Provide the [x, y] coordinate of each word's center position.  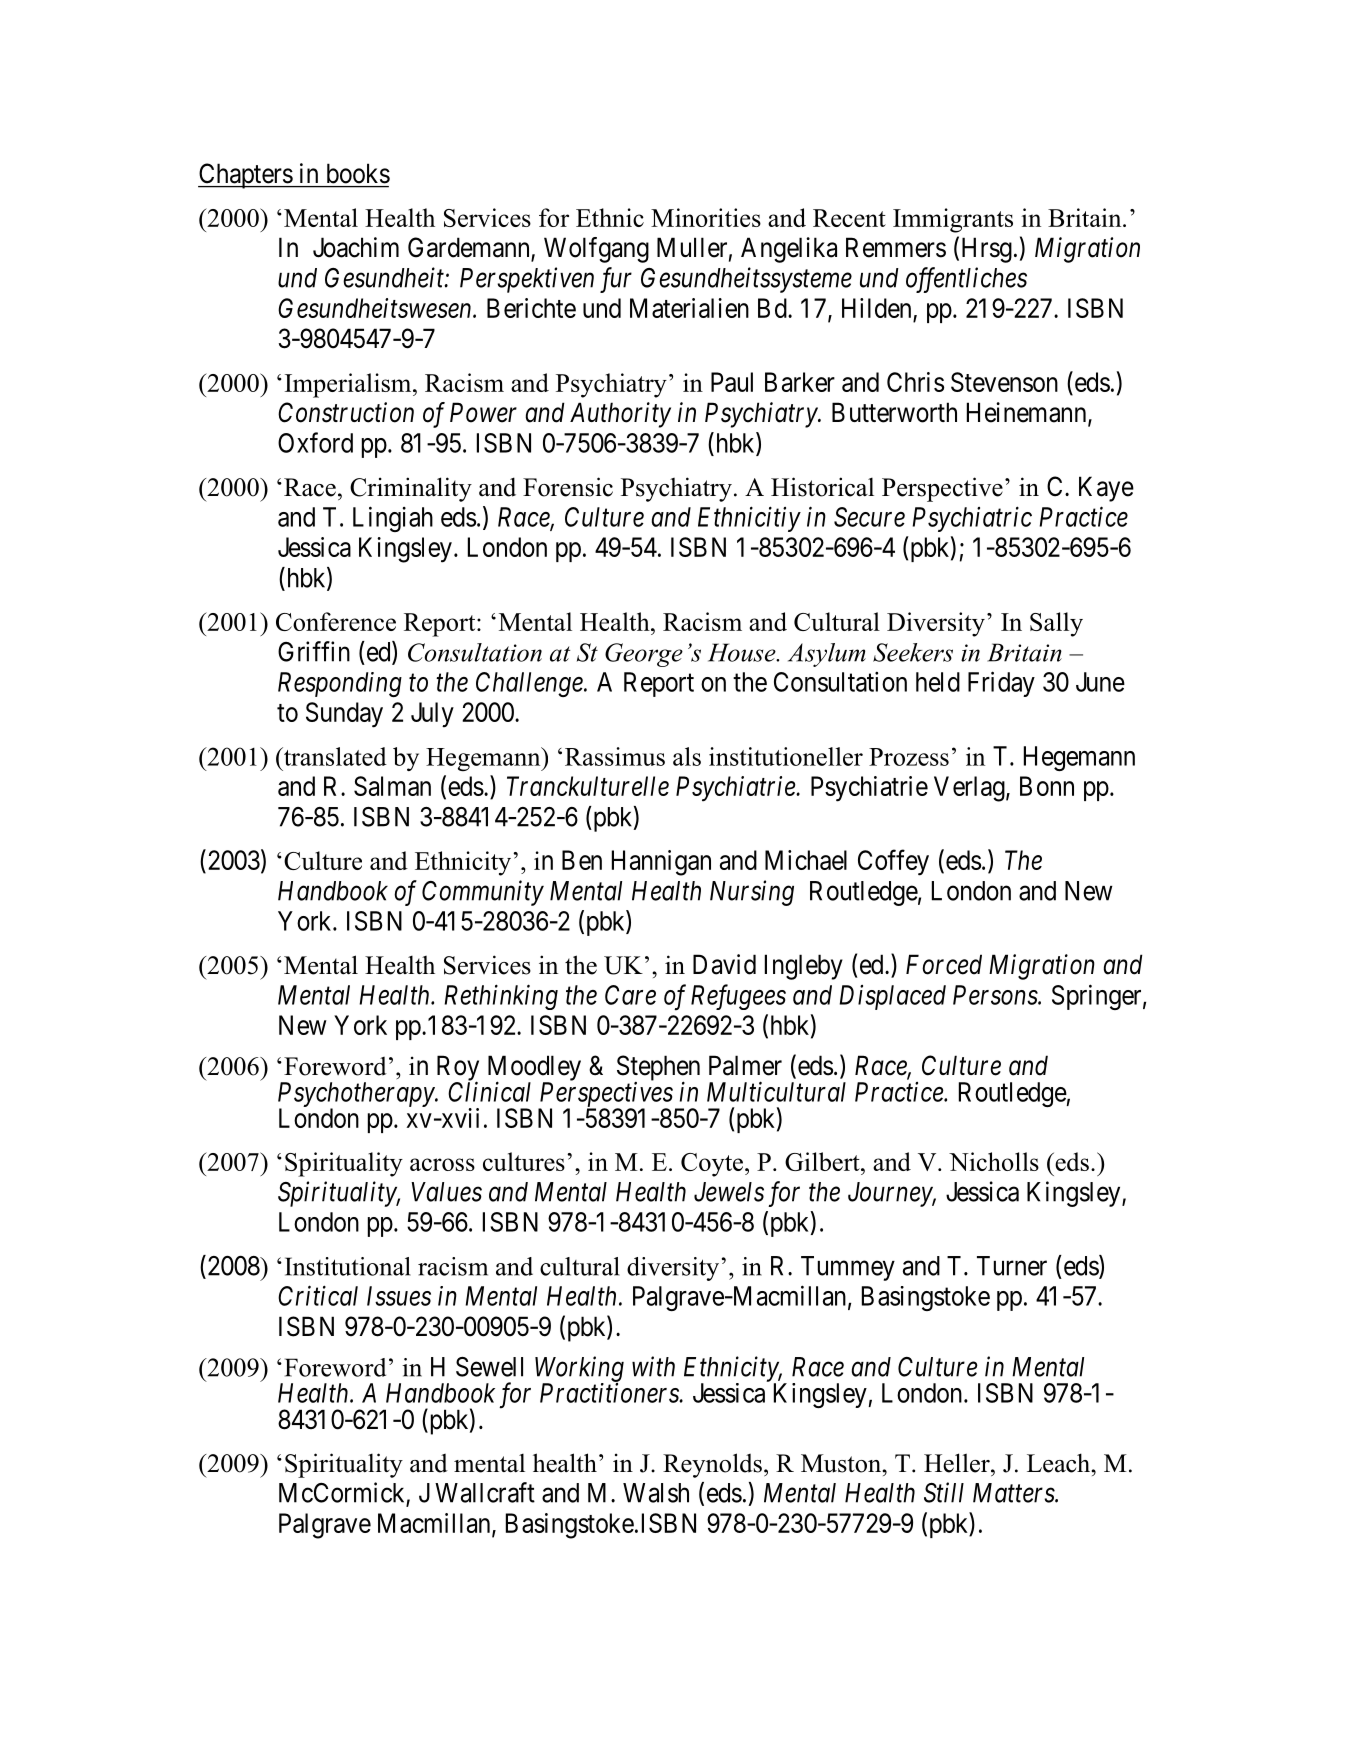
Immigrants [953, 220]
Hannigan [661, 863]
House [743, 652]
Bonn [1047, 786]
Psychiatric [972, 519]
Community [483, 893]
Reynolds [712, 1465]
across [442, 1164]
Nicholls [994, 1161]
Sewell [489, 1367]
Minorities [706, 217]
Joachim [356, 247]
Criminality [411, 489]
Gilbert [823, 1161]
